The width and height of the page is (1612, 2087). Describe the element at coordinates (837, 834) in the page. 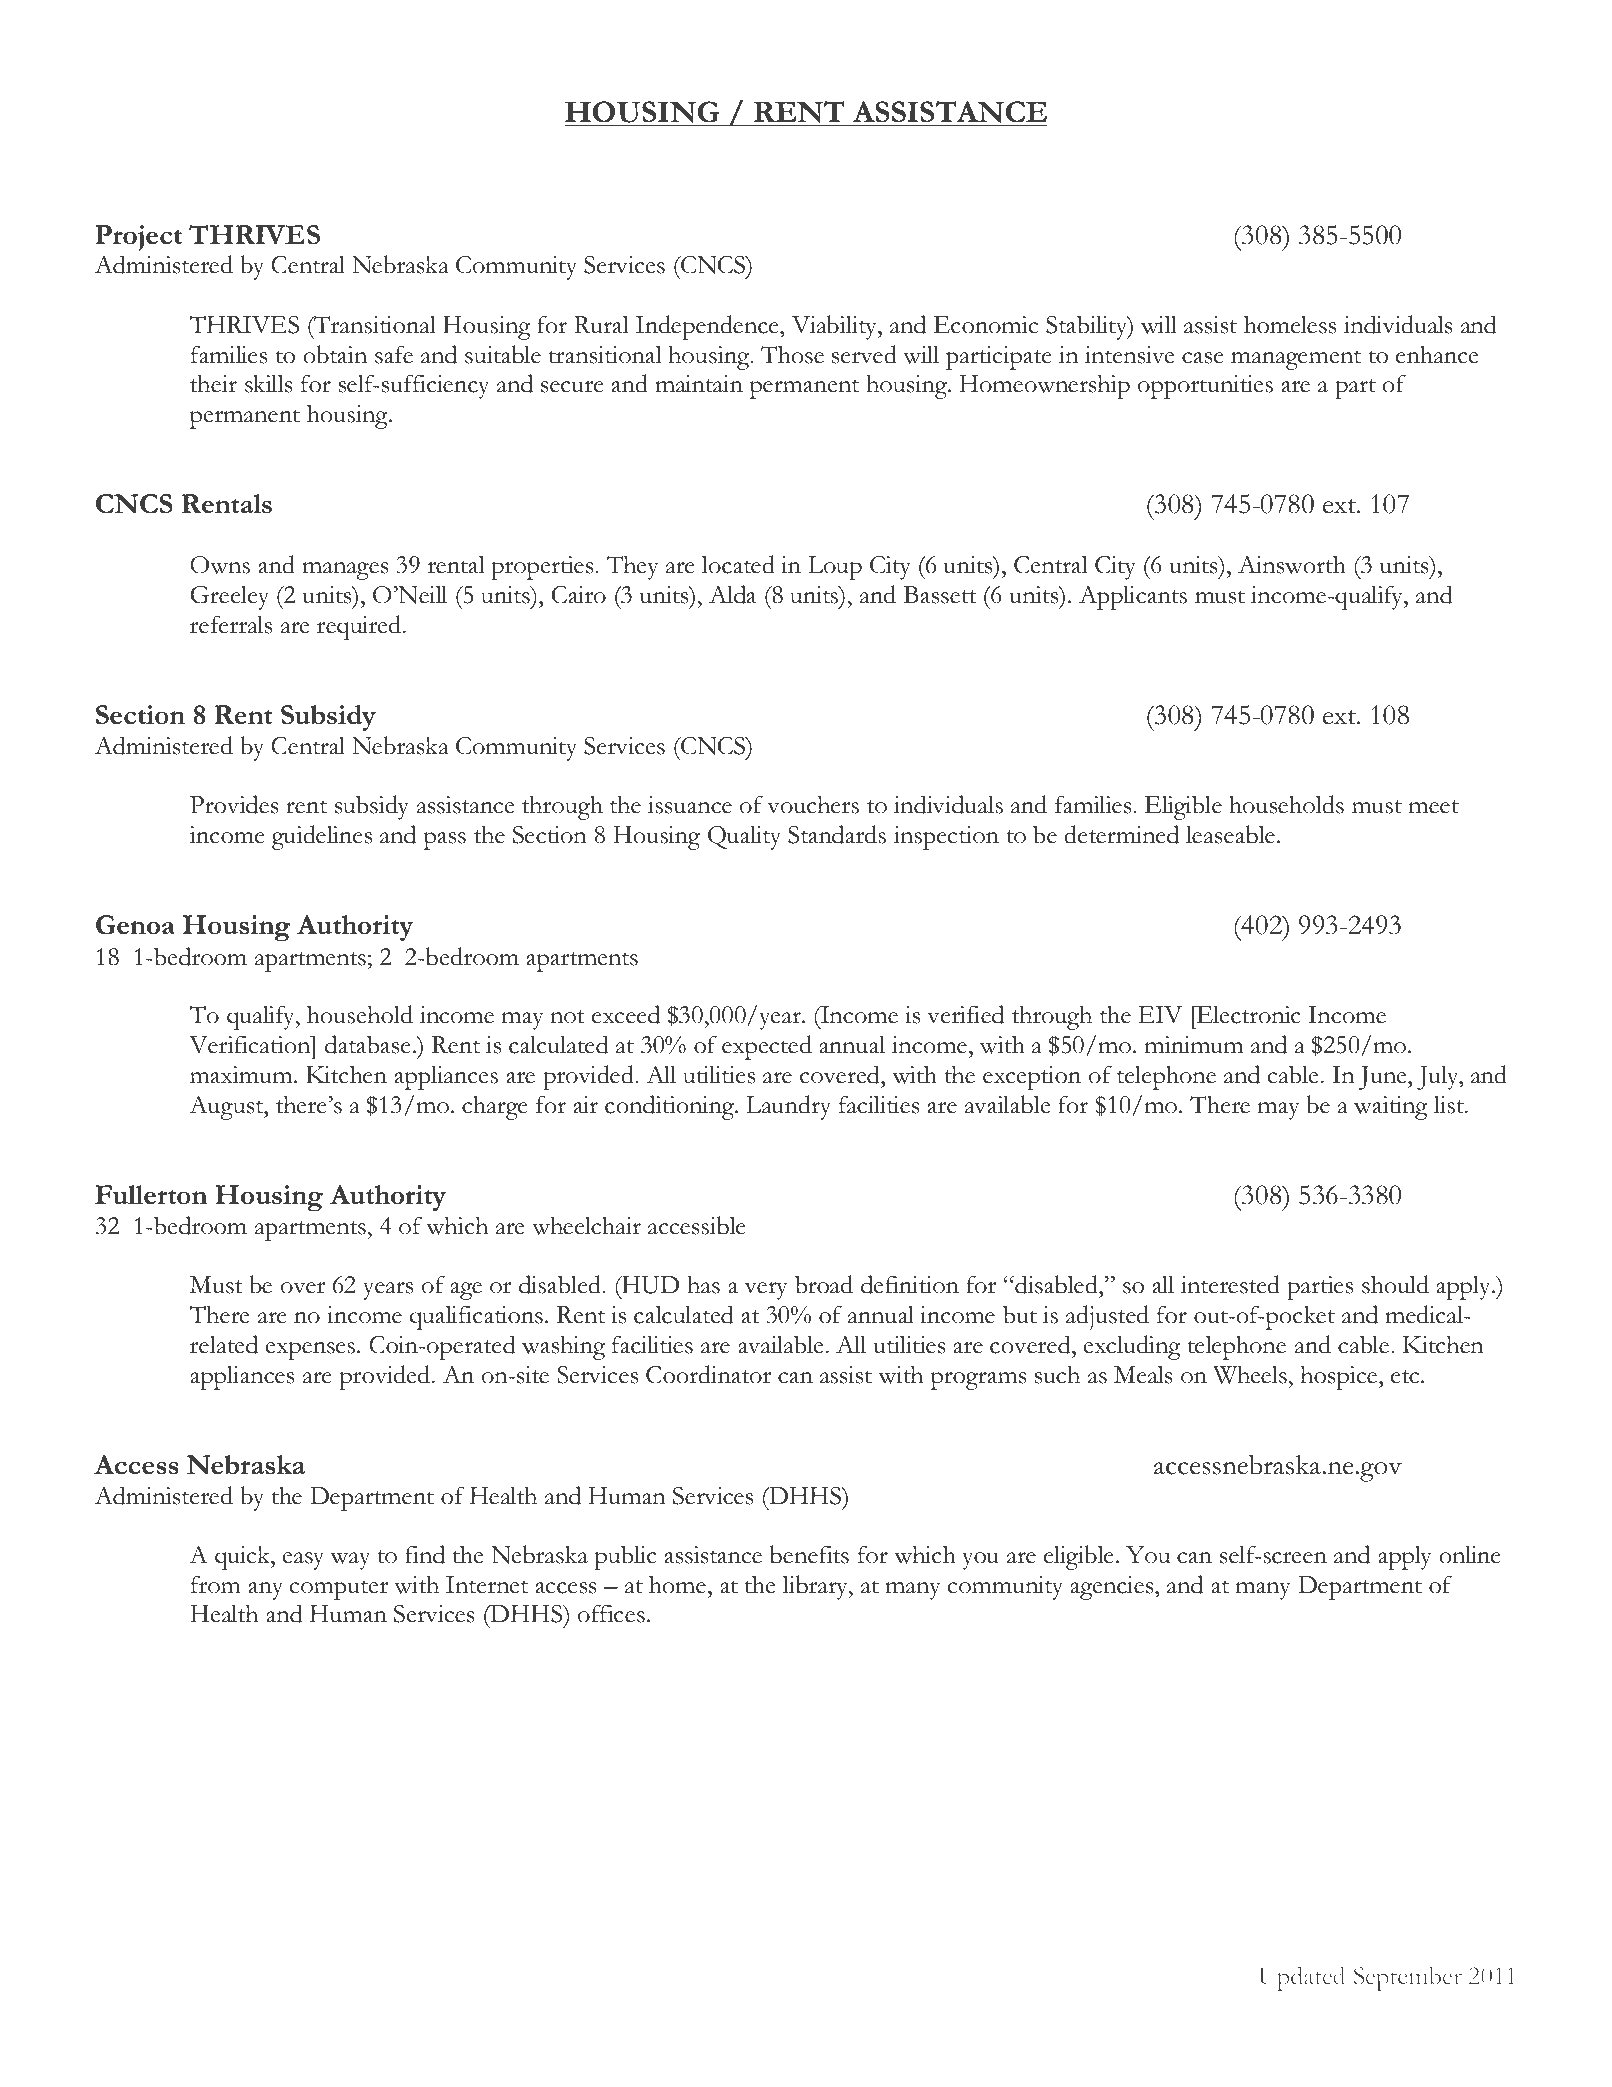

I see `Standards` at that location.
